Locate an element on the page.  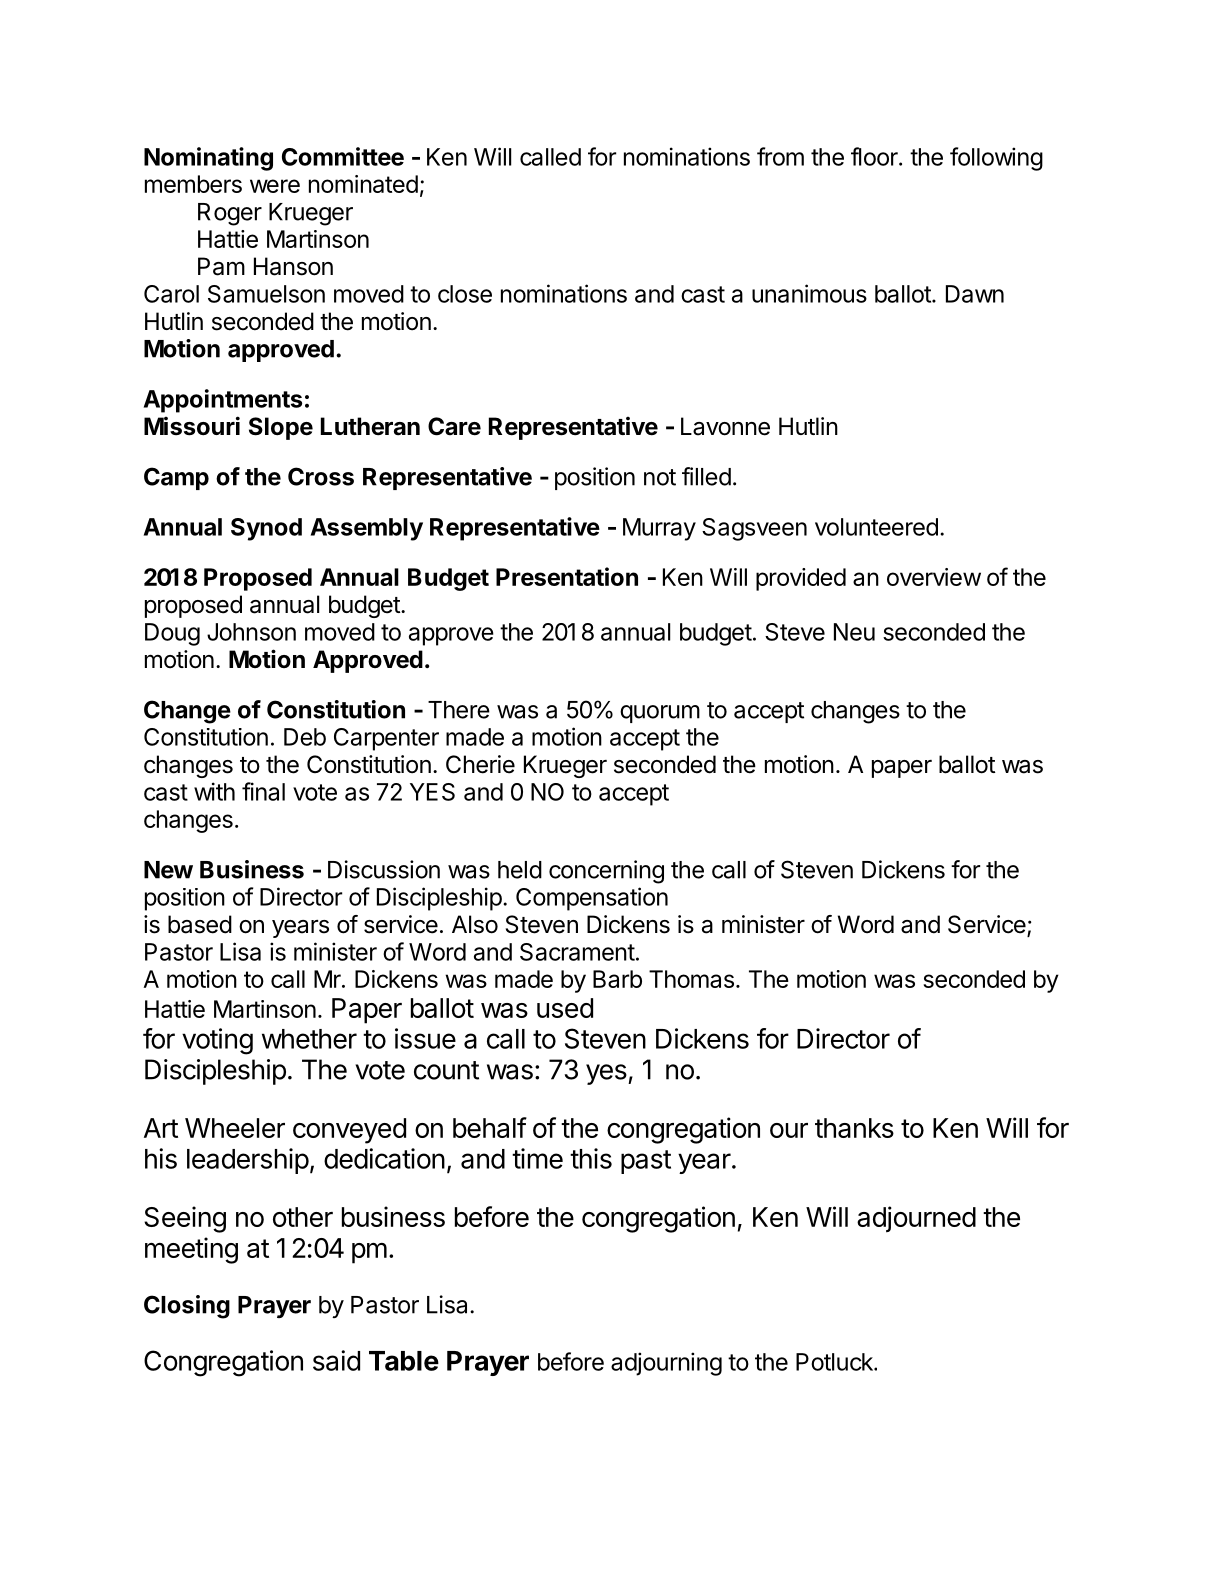
Wheeler is located at coordinates (235, 1128).
